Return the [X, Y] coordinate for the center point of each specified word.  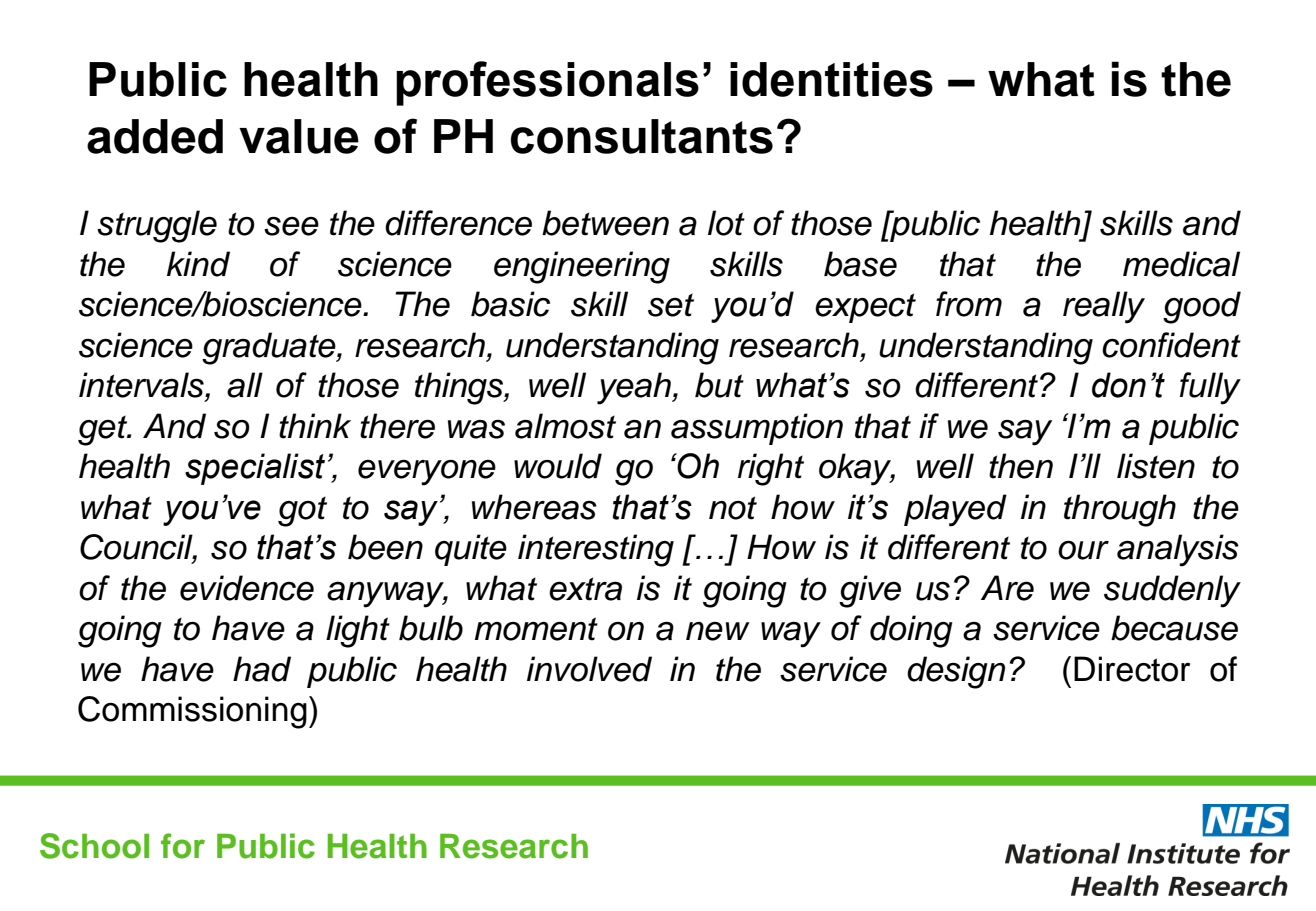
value [299, 136]
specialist [255, 469]
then [1021, 466]
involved [589, 669]
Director [1132, 669]
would [558, 466]
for [183, 846]
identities [831, 79]
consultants [642, 136]
